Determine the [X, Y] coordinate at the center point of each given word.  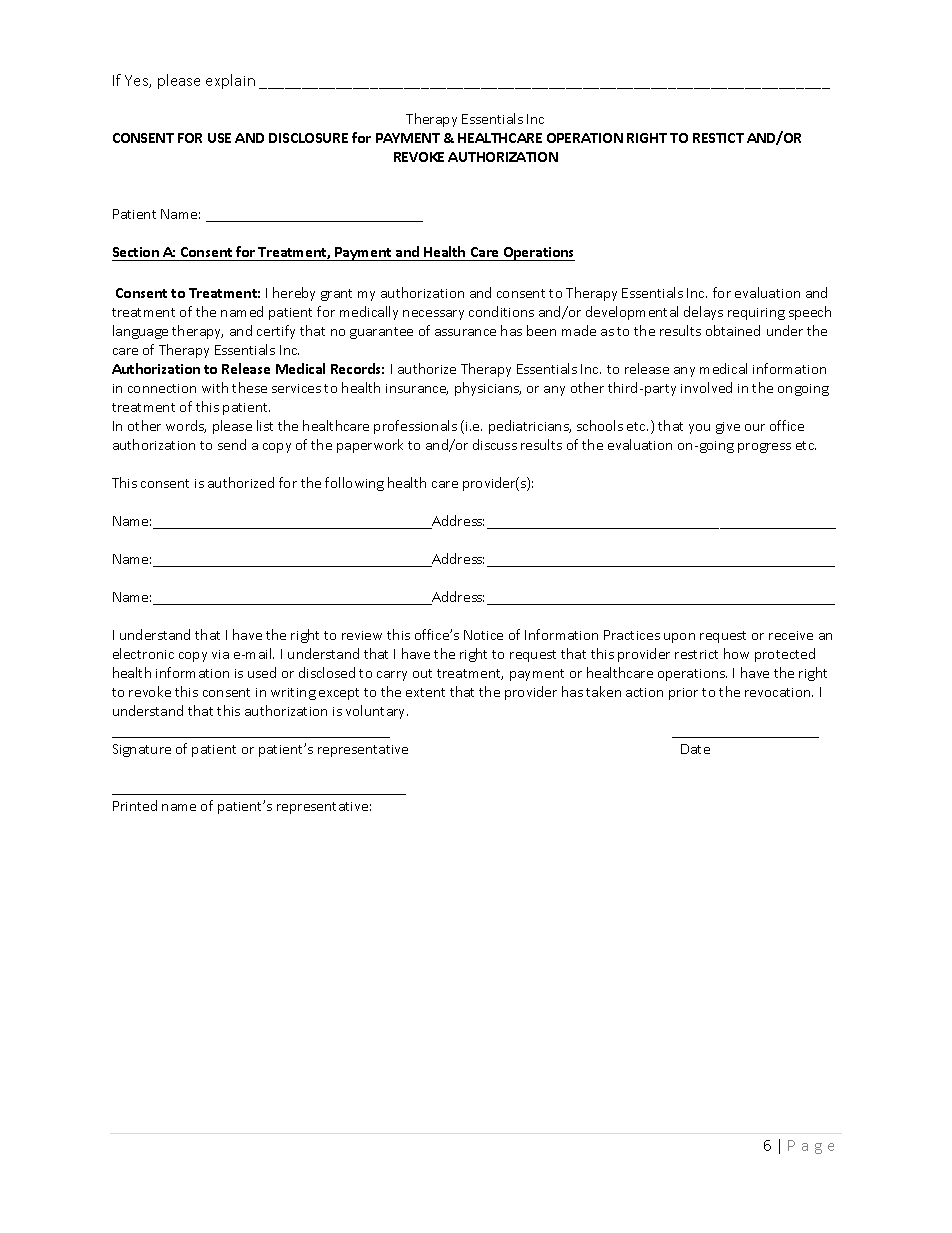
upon [679, 638]
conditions [501, 311]
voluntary [377, 712]
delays [703, 313]
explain [230, 81]
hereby [294, 294]
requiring [756, 314]
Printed [135, 805]
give [728, 428]
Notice [483, 635]
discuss [495, 444]
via [220, 654]
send [232, 444]
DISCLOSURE [308, 138]
